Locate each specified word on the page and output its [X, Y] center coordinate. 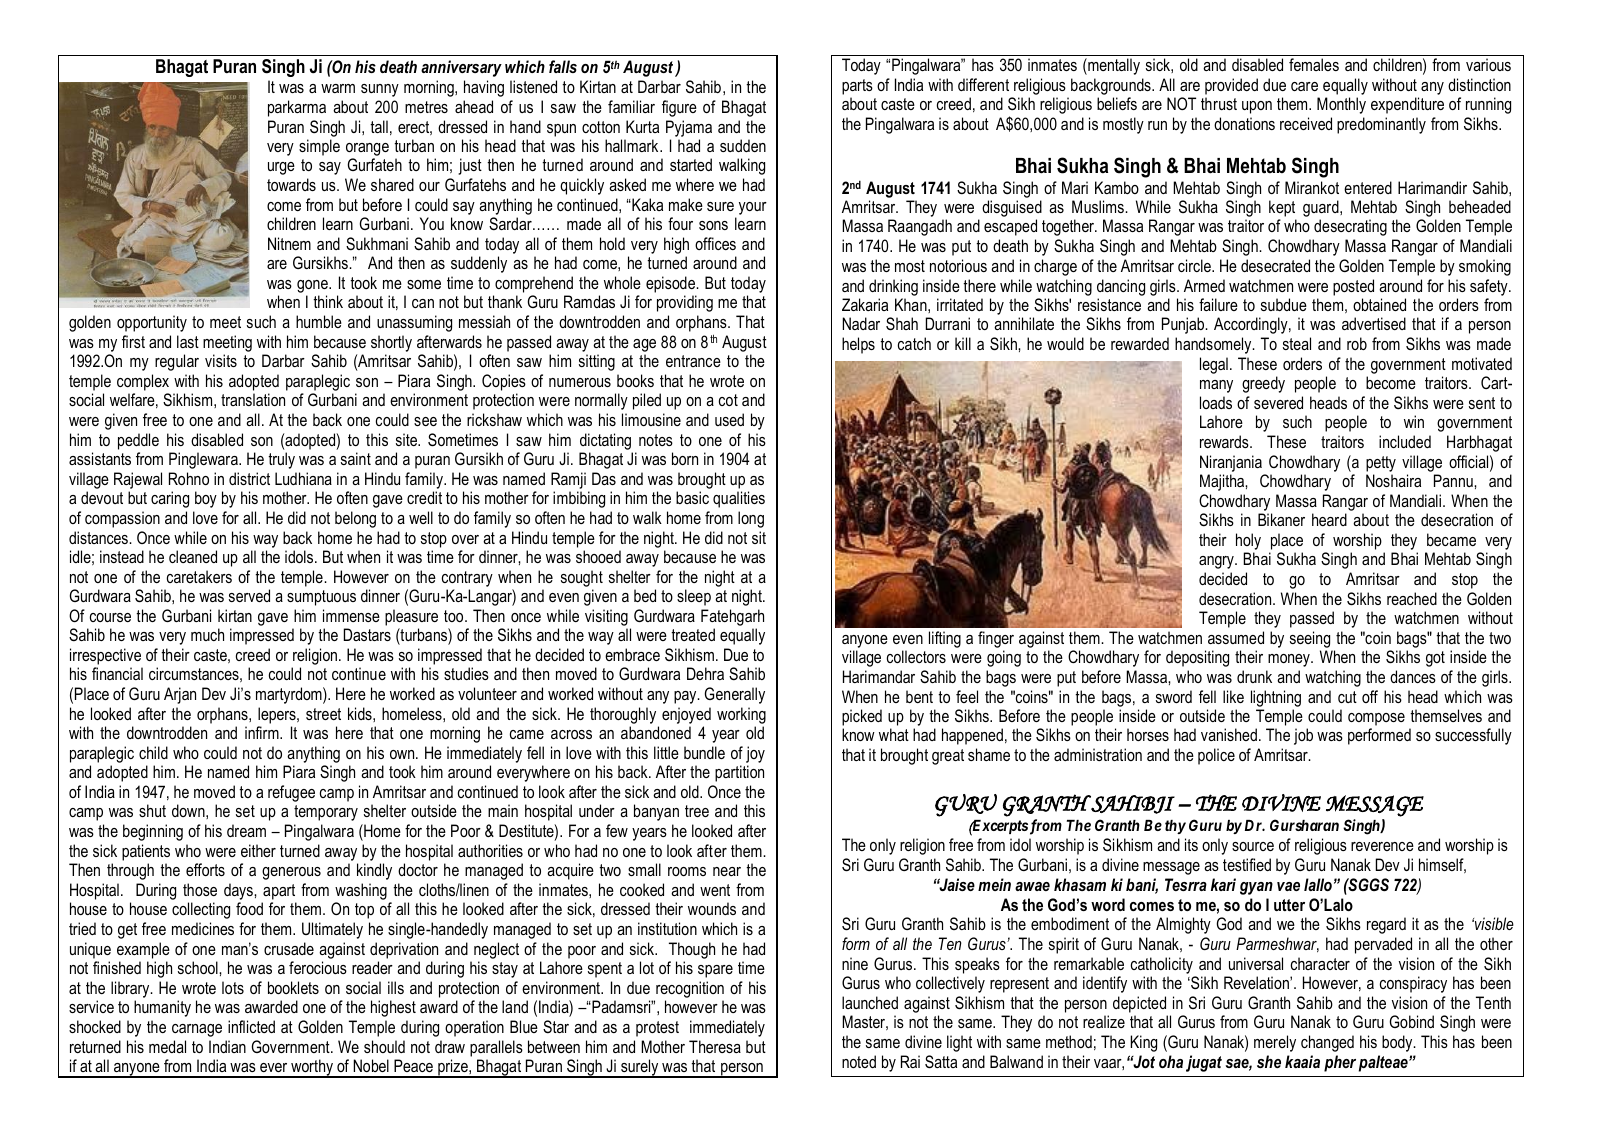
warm [338, 88]
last [188, 341]
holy [1248, 543]
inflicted [251, 1026]
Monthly [1341, 105]
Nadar [861, 323]
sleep [694, 597]
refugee [291, 793]
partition [739, 773]
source [1253, 846]
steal [1297, 343]
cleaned [193, 556]
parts [857, 87]
